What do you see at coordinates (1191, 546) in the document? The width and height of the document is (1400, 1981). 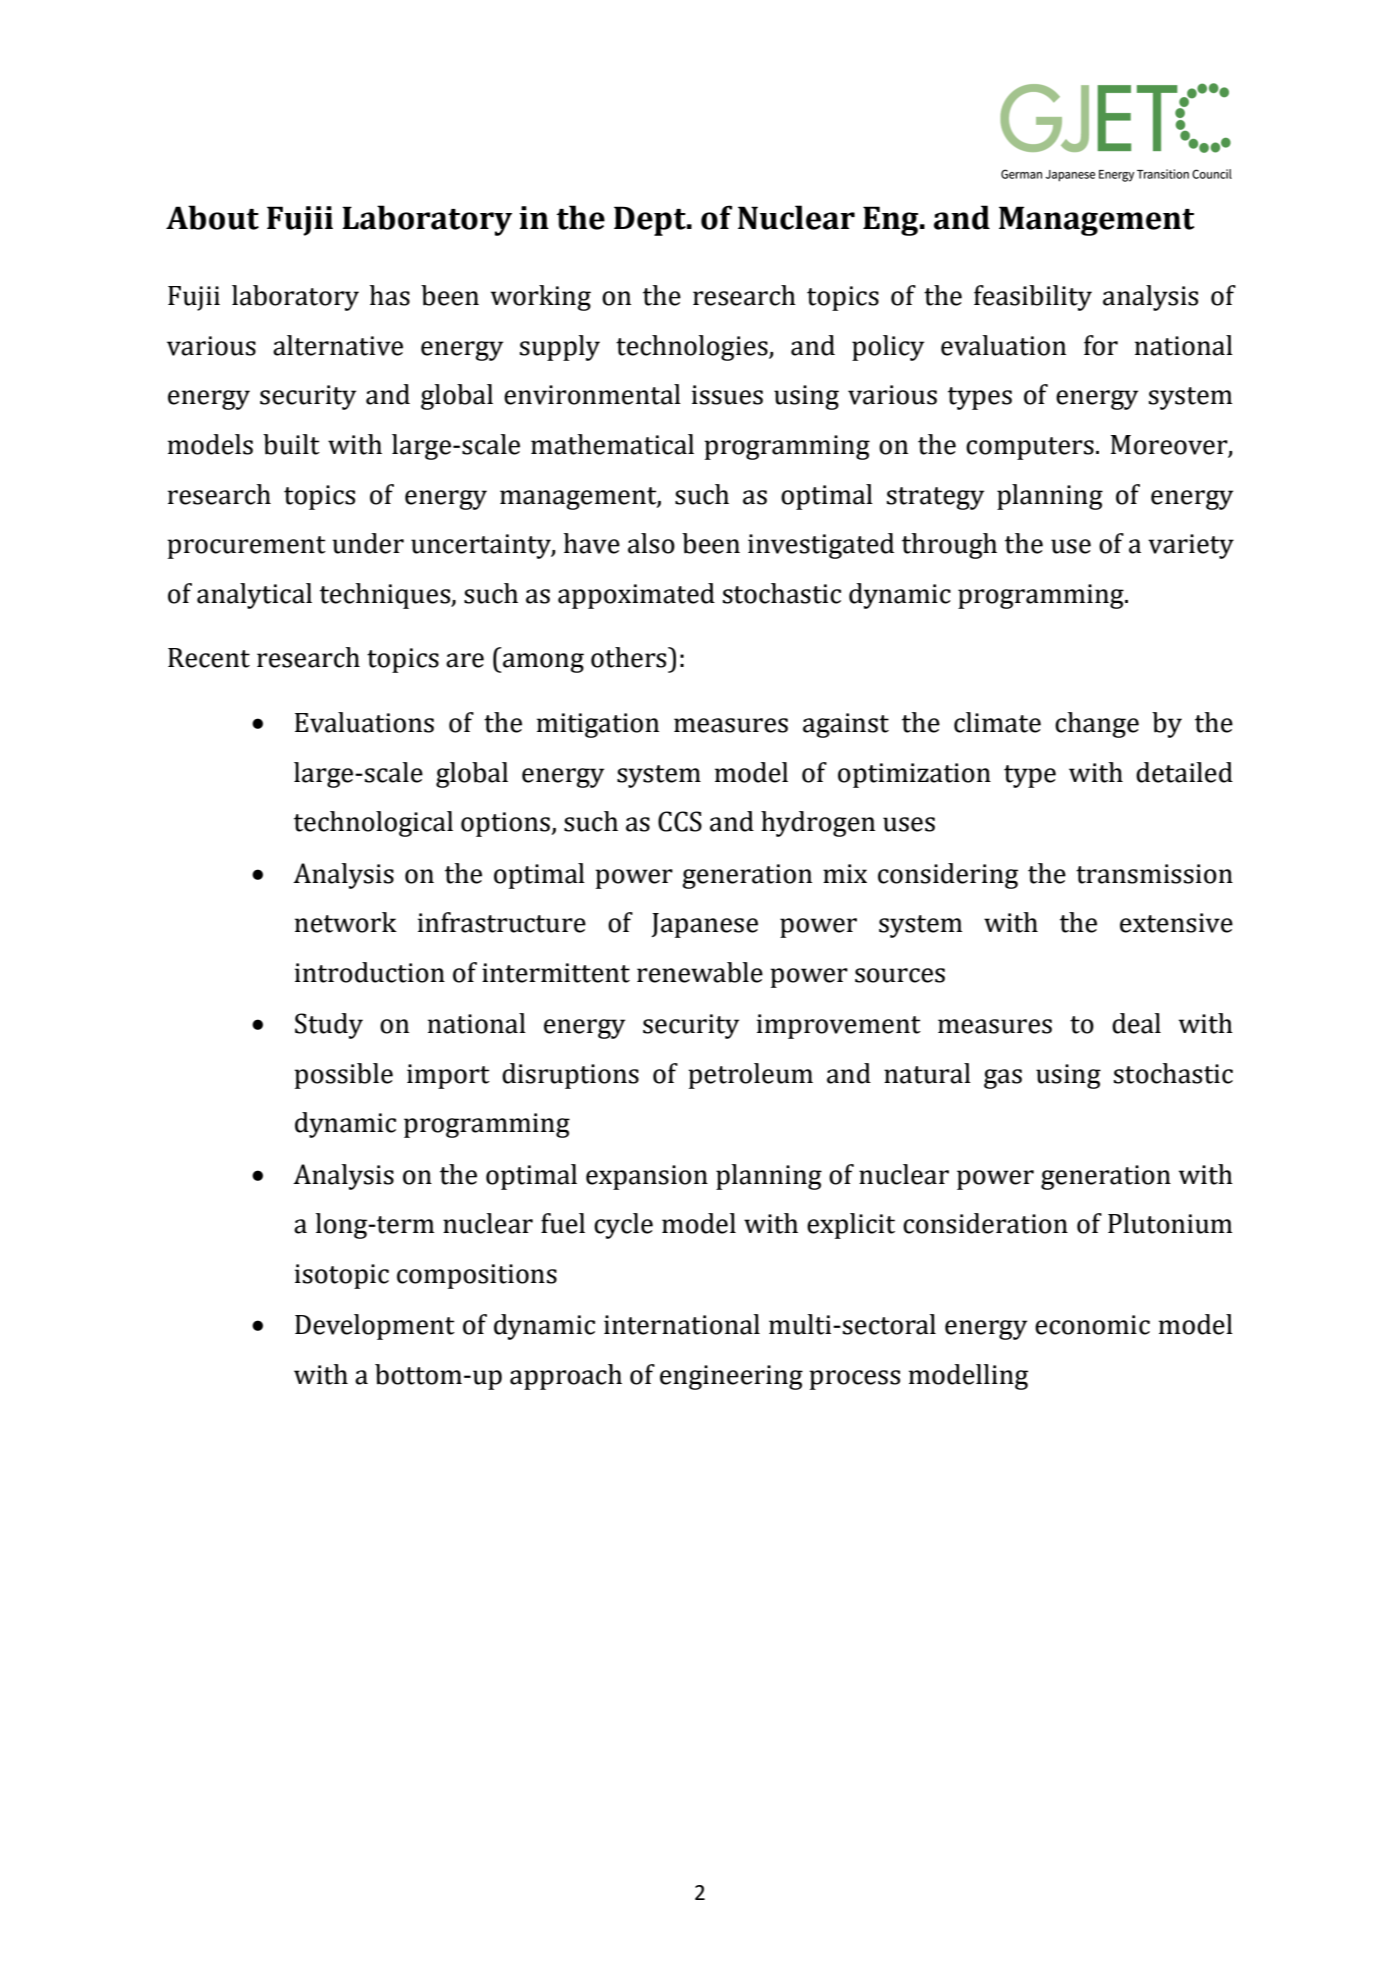 I see `variety` at bounding box center [1191, 546].
